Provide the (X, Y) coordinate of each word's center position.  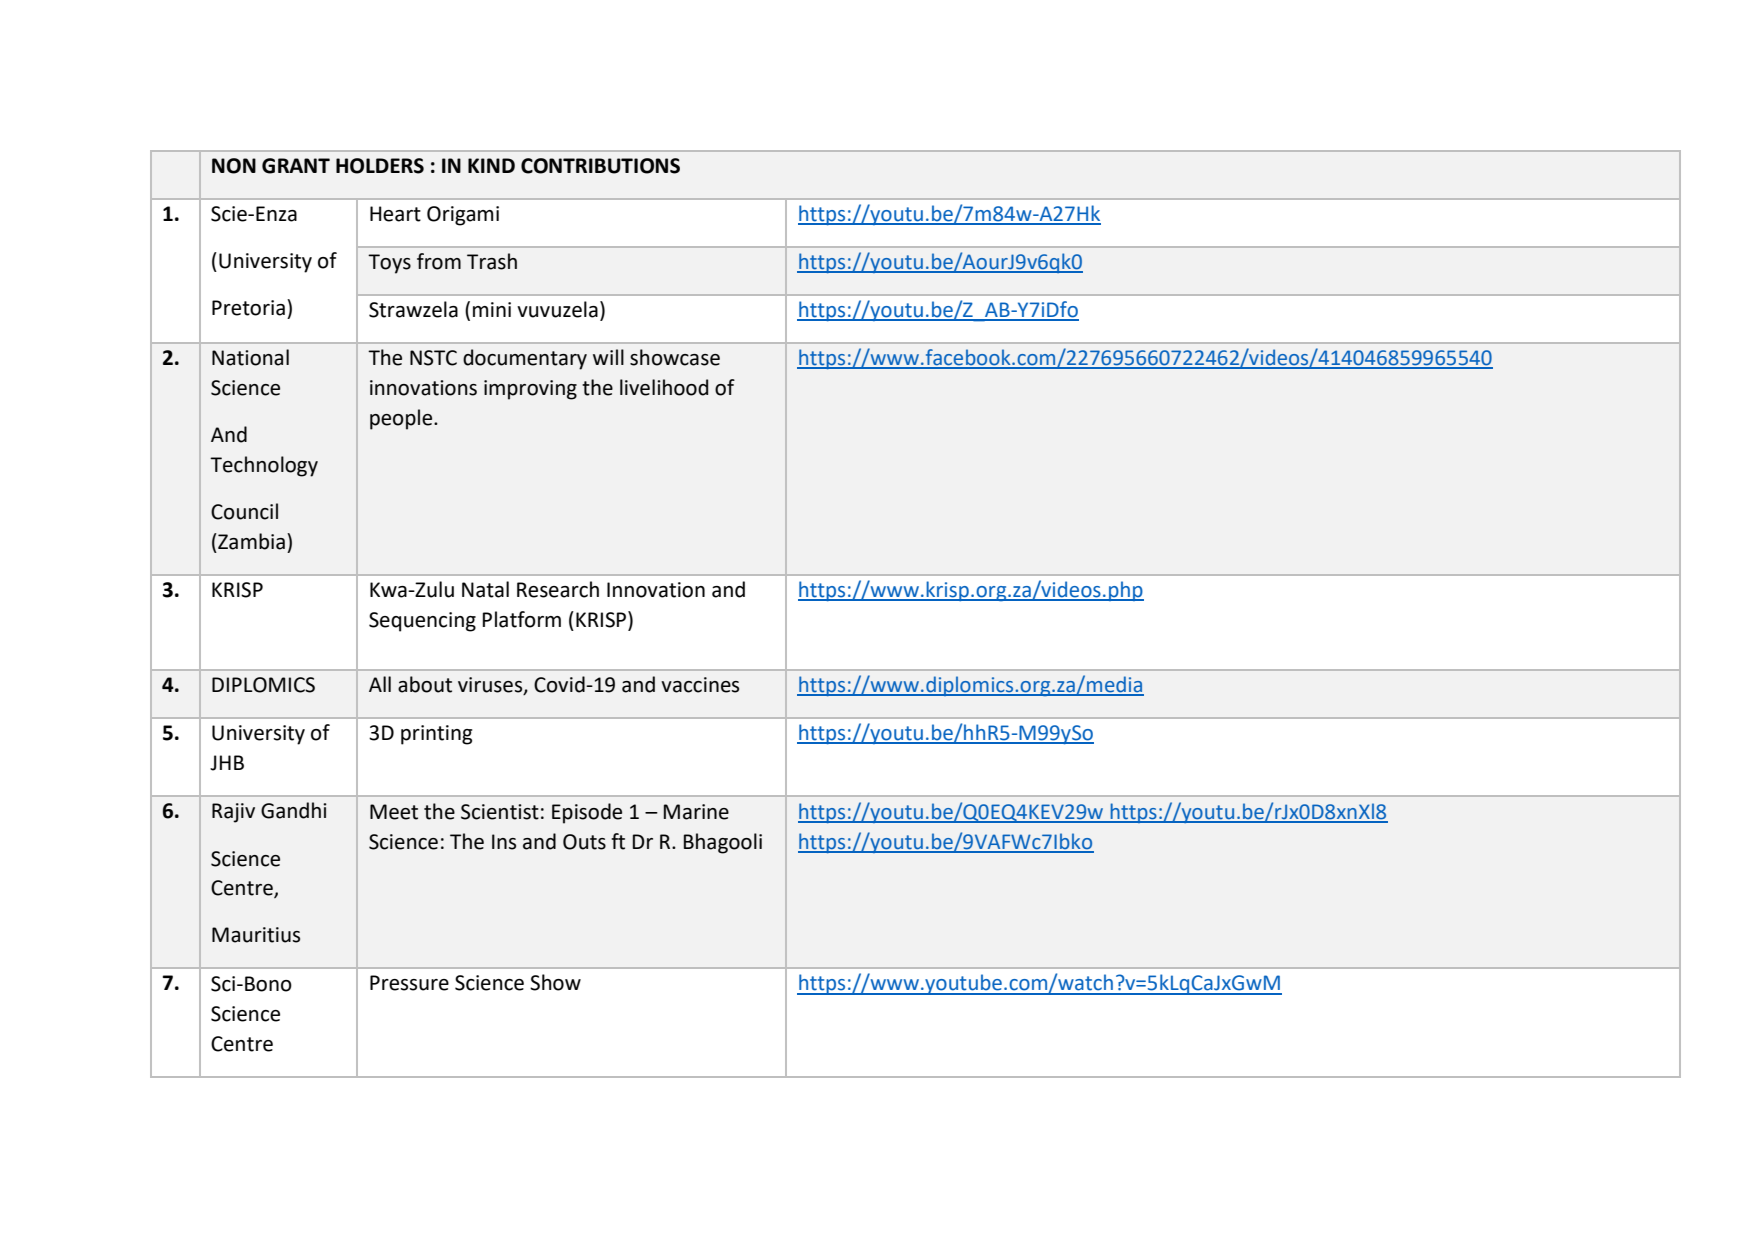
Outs (584, 842)
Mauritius (256, 935)
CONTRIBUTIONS (600, 166)
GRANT (296, 166)
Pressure (409, 983)
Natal (485, 589)
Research (558, 589)
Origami (463, 216)
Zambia (250, 541)
